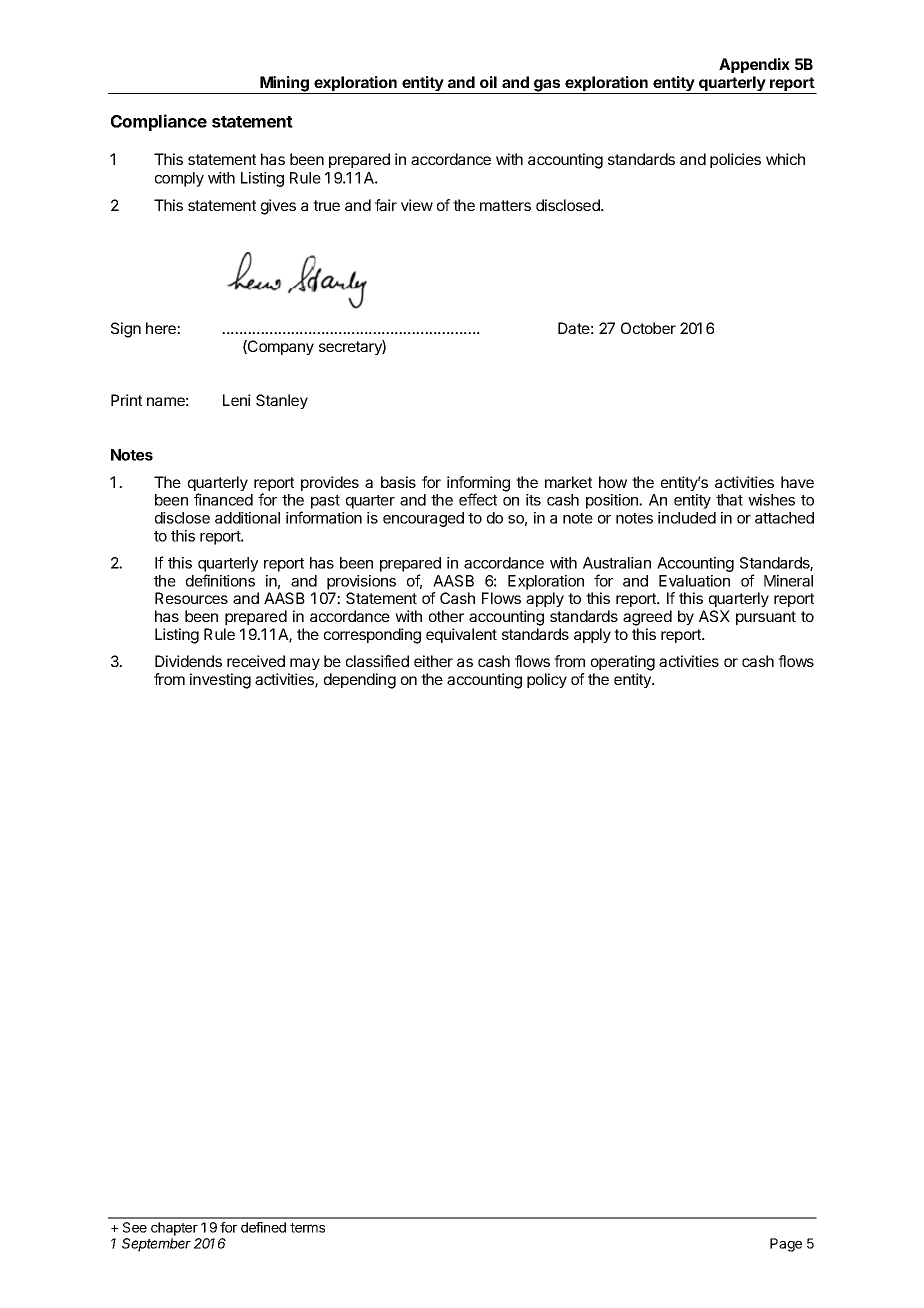 This page has width=924, height=1308. What do you see at coordinates (623, 663) in the page?
I see `operating` at bounding box center [623, 663].
